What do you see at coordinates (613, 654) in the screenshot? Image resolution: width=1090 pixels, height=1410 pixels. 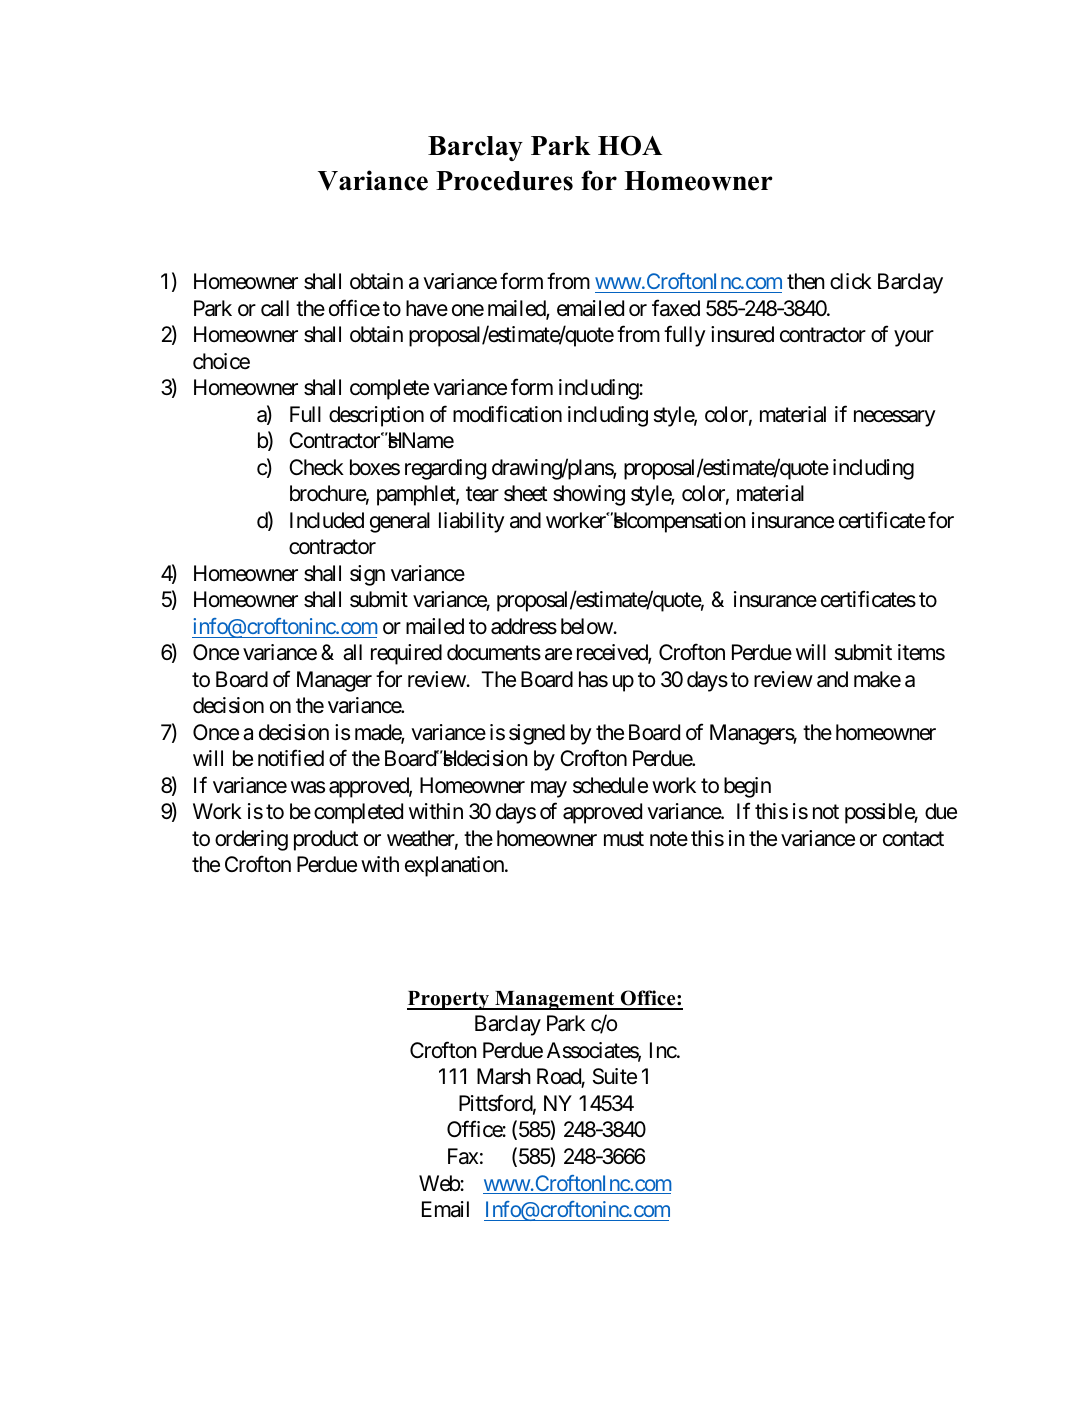 I see `received` at bounding box center [613, 654].
